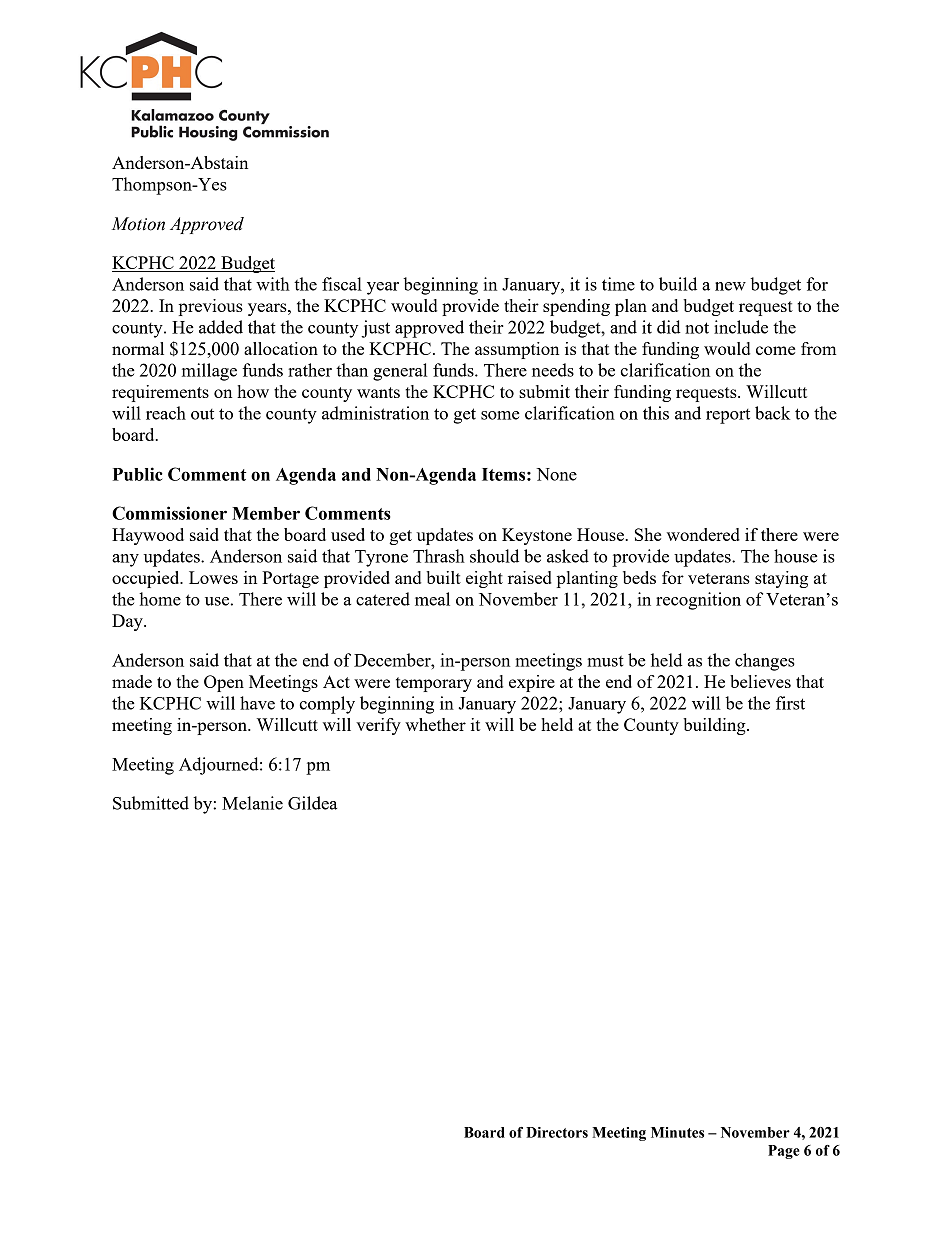 The width and height of the page is (952, 1233). Describe the element at coordinates (730, 286) in the page. I see `new` at that location.
